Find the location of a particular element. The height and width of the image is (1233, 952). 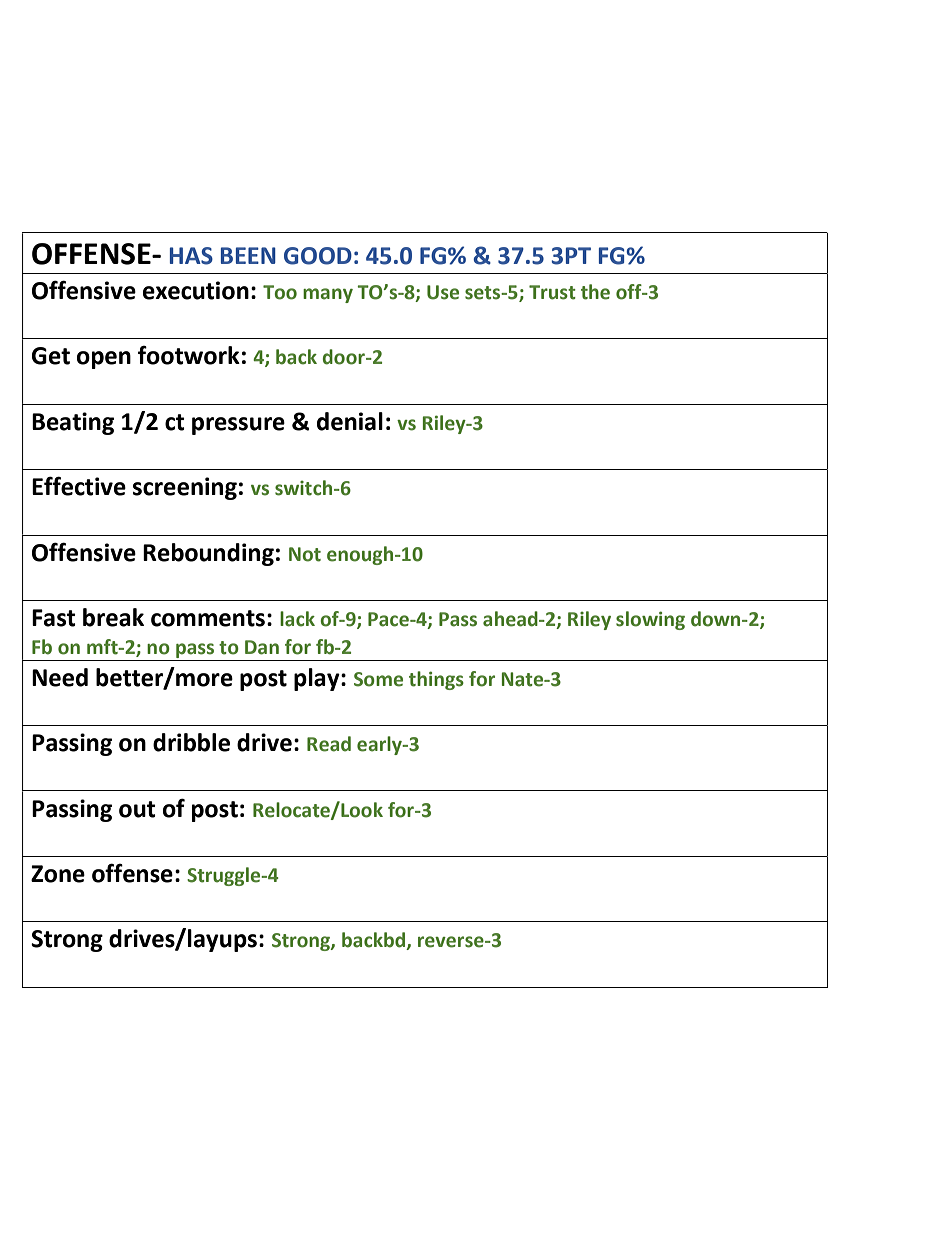

Some is located at coordinates (378, 679).
